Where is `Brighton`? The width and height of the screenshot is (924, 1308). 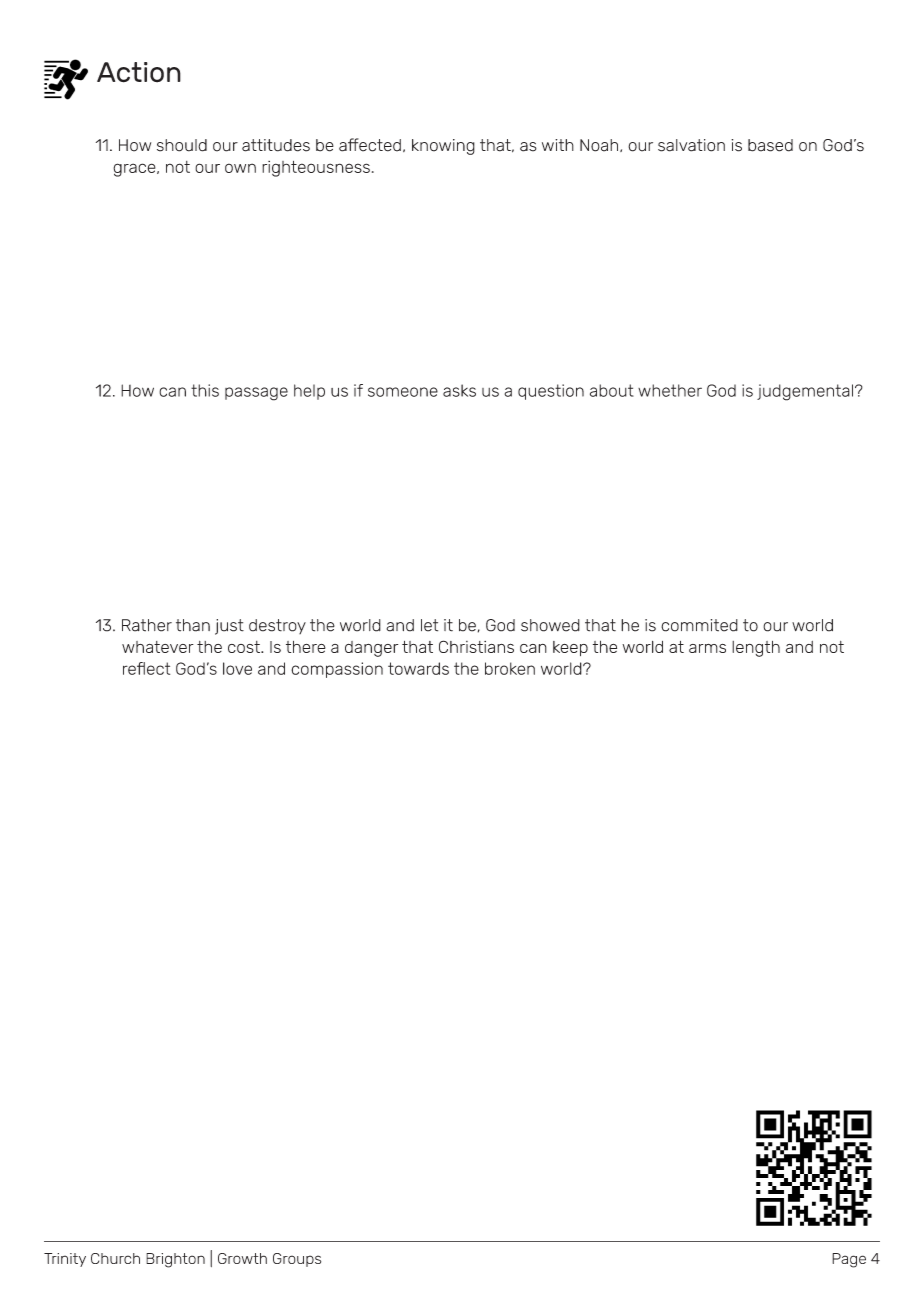
Brighton is located at coordinates (175, 1260).
